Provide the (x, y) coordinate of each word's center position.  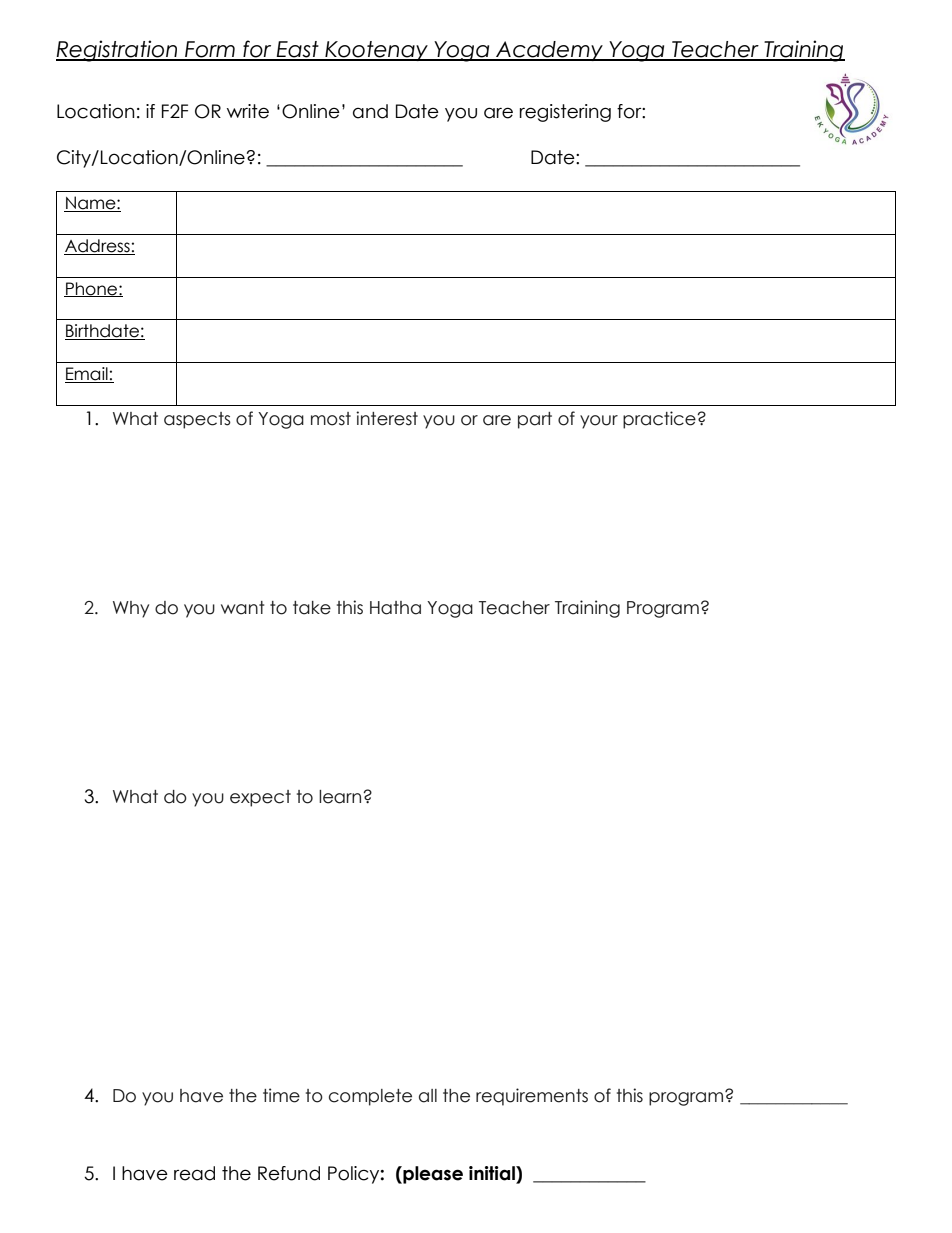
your (599, 422)
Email (87, 375)
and (370, 111)
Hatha (395, 608)
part (535, 420)
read (194, 1173)
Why (131, 609)
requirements (532, 1097)
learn (341, 797)
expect (260, 798)
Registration (118, 51)
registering (565, 113)
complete (370, 1097)
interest (387, 418)
